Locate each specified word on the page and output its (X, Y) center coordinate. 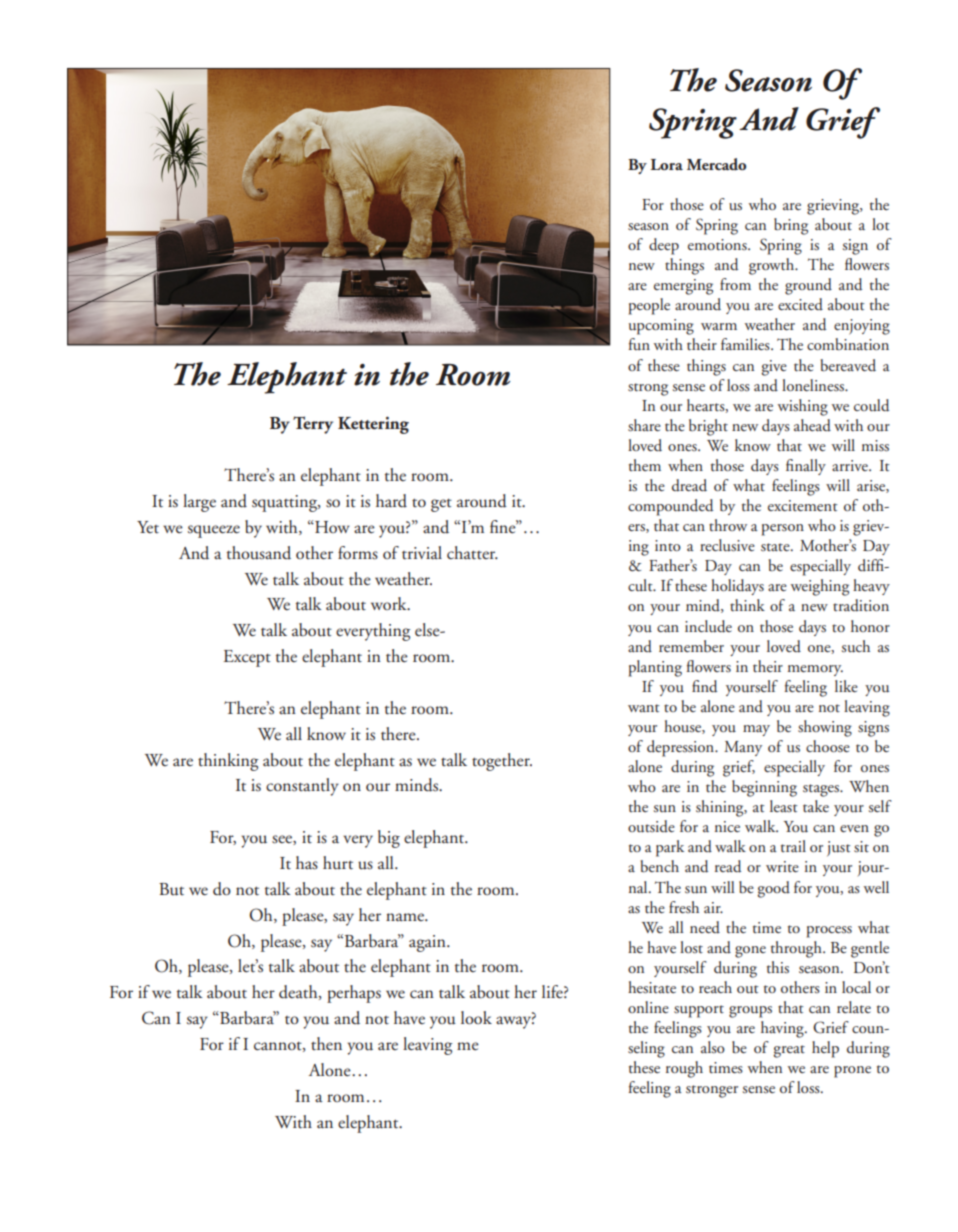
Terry (313, 425)
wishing (803, 407)
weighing (820, 587)
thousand (259, 553)
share (644, 425)
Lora (667, 164)
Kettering (373, 425)
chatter (472, 553)
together (502, 762)
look (476, 1017)
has (307, 863)
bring (791, 226)
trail (793, 846)
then (326, 1044)
